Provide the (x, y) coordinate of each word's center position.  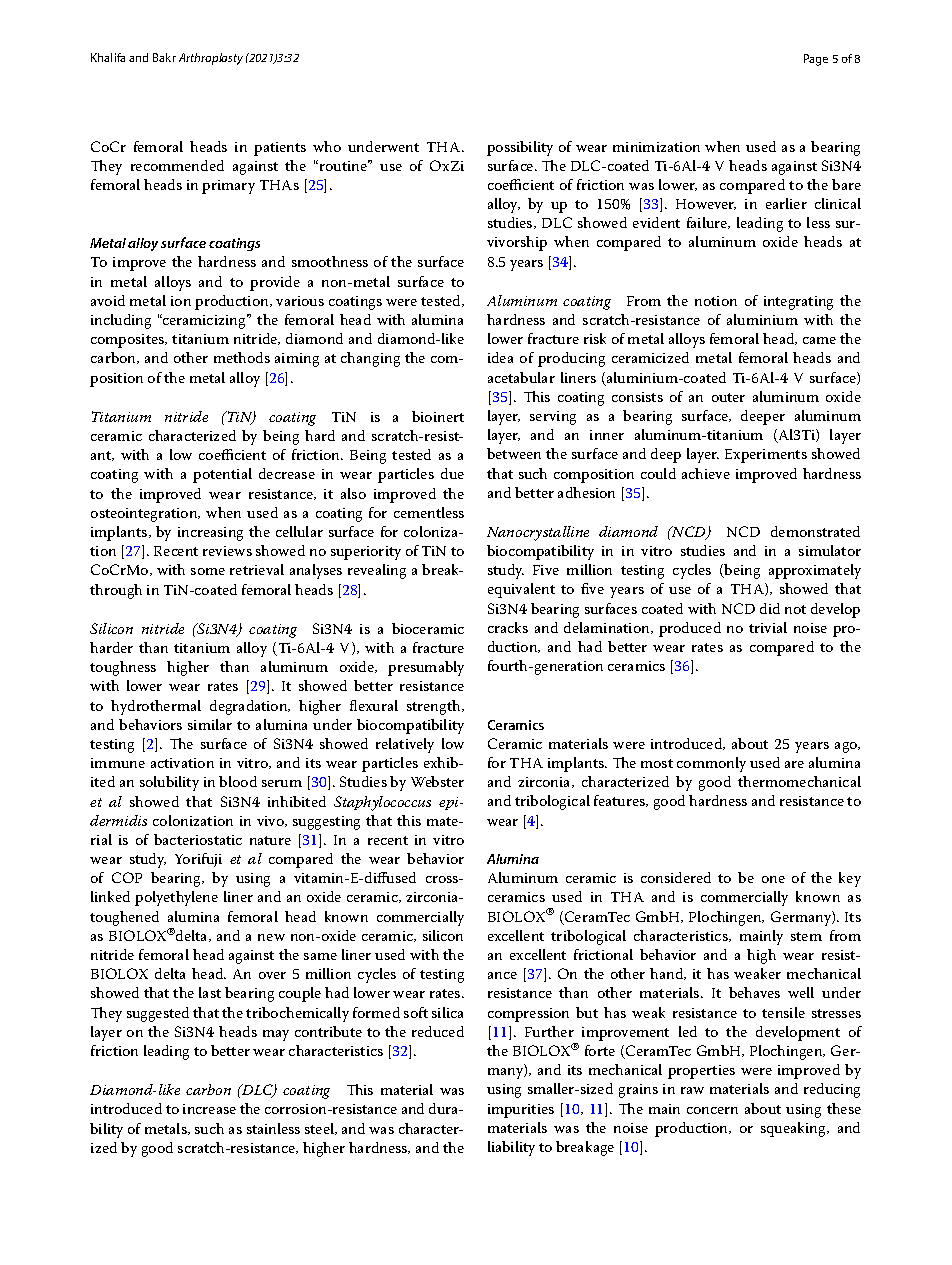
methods (242, 357)
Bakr (164, 57)
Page (816, 60)
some (208, 571)
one (773, 879)
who (327, 146)
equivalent (521, 590)
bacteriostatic (198, 839)
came (819, 340)
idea (500, 357)
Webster (437, 781)
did (770, 608)
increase (209, 1109)
